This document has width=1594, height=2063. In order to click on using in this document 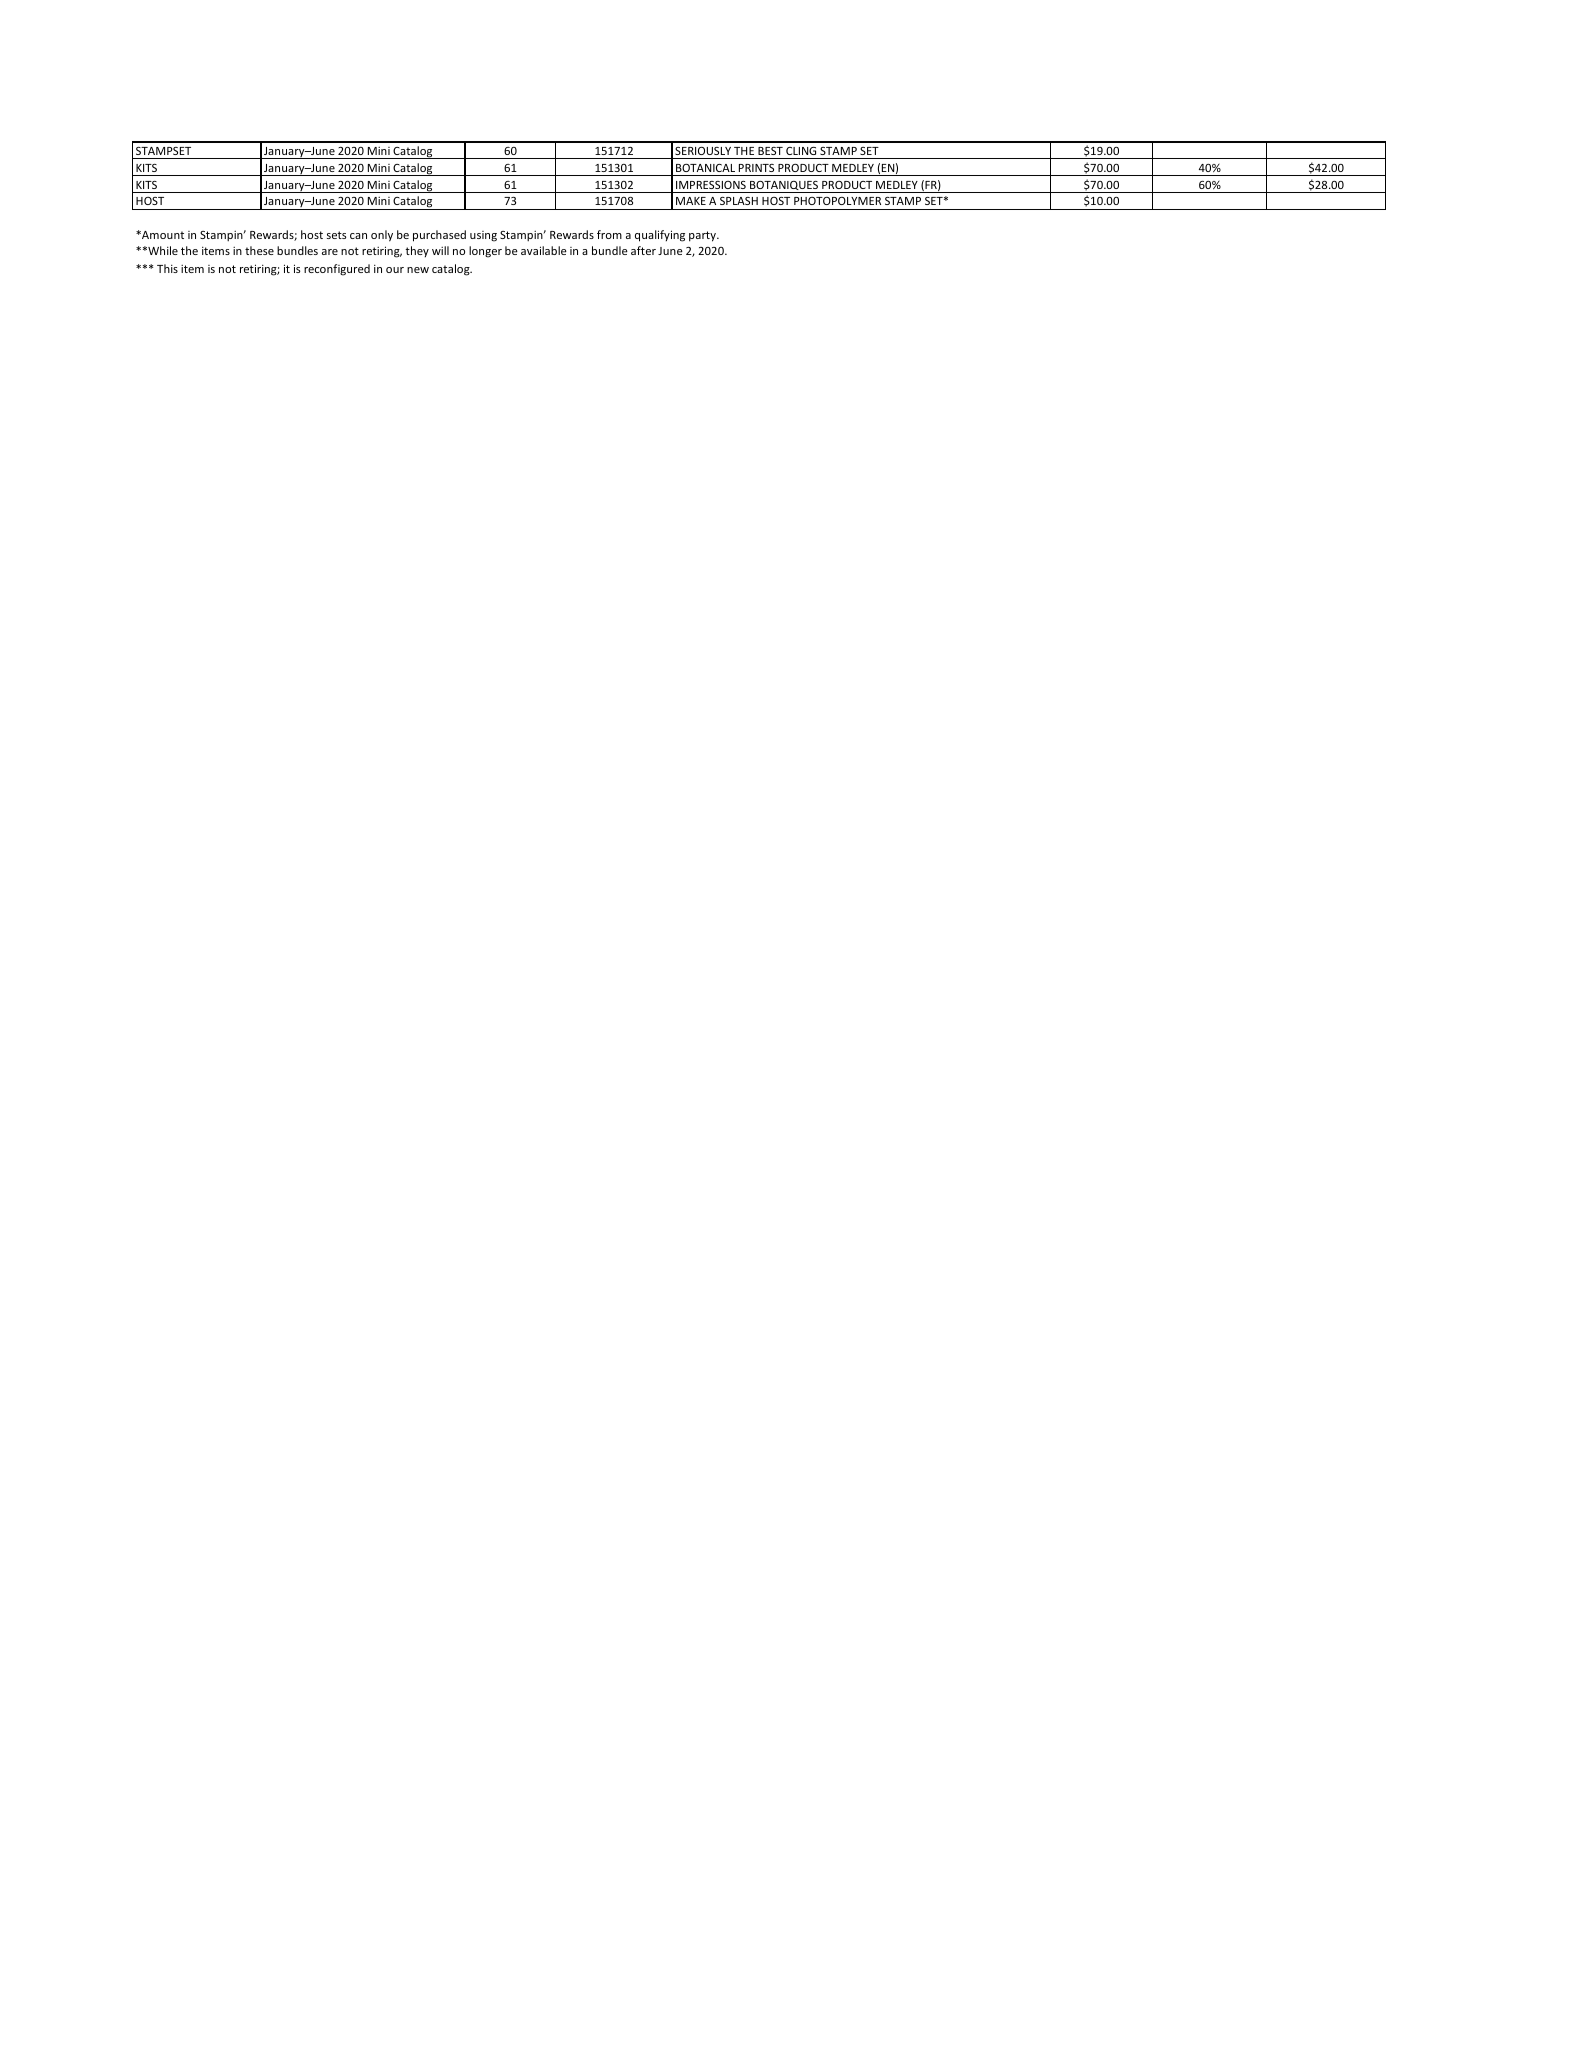, I will do `click(483, 236)`.
